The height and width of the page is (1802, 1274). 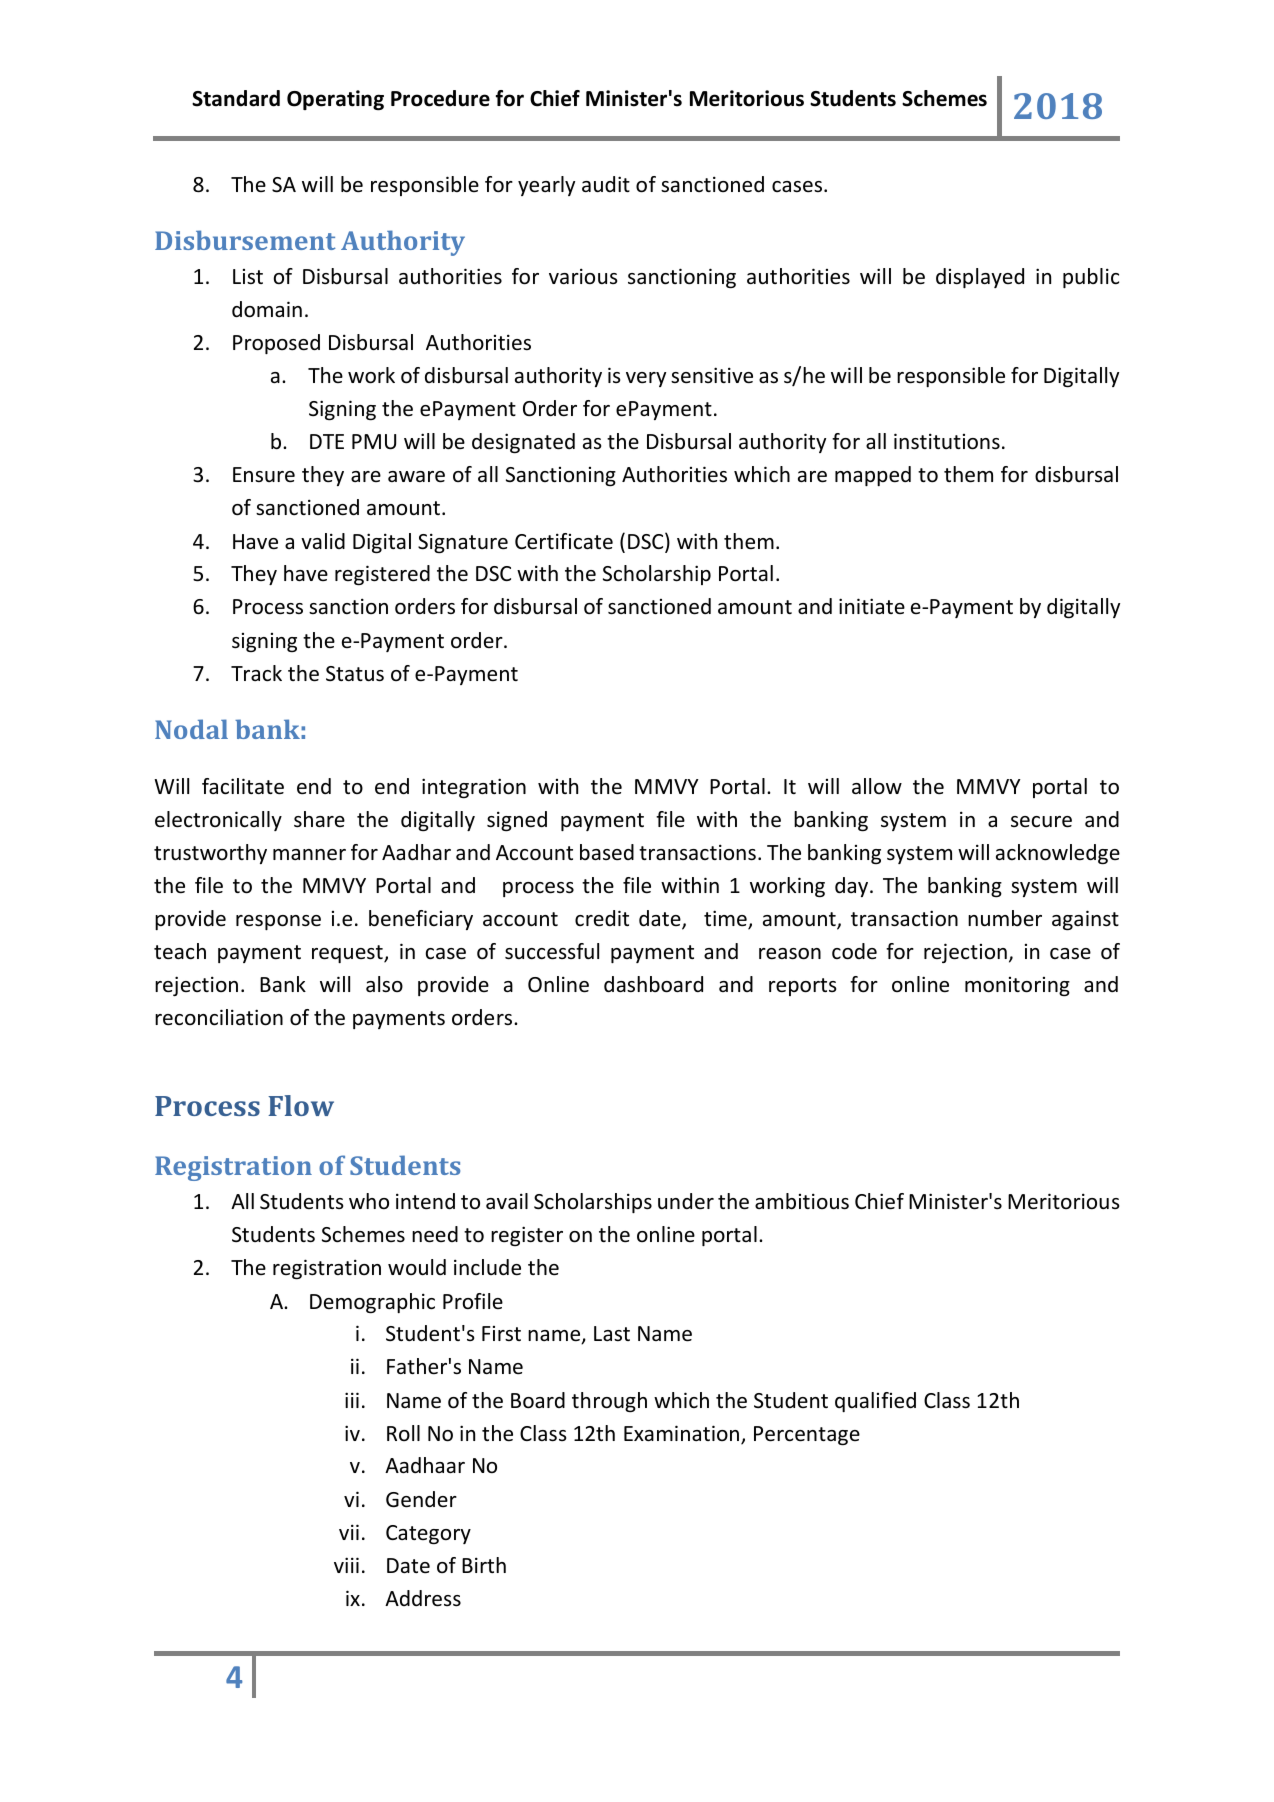 I want to click on based, so click(x=607, y=852).
